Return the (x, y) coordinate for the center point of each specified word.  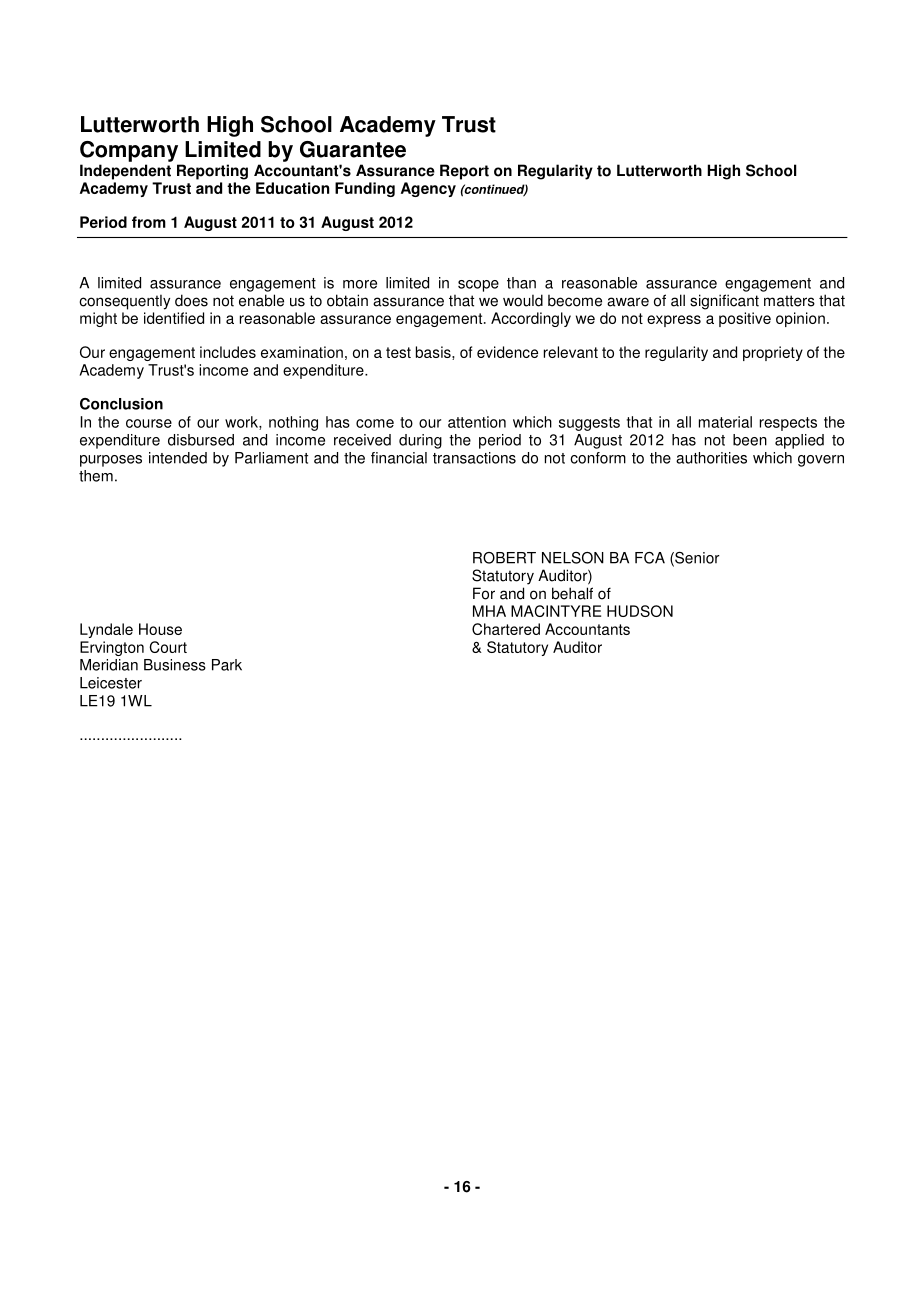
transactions (474, 458)
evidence (507, 352)
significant (724, 302)
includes (228, 352)
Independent (125, 172)
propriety (773, 353)
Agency (428, 189)
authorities (711, 458)
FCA (650, 558)
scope (478, 286)
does (191, 300)
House (160, 629)
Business (175, 665)
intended (178, 458)
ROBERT (504, 558)
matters (789, 301)
